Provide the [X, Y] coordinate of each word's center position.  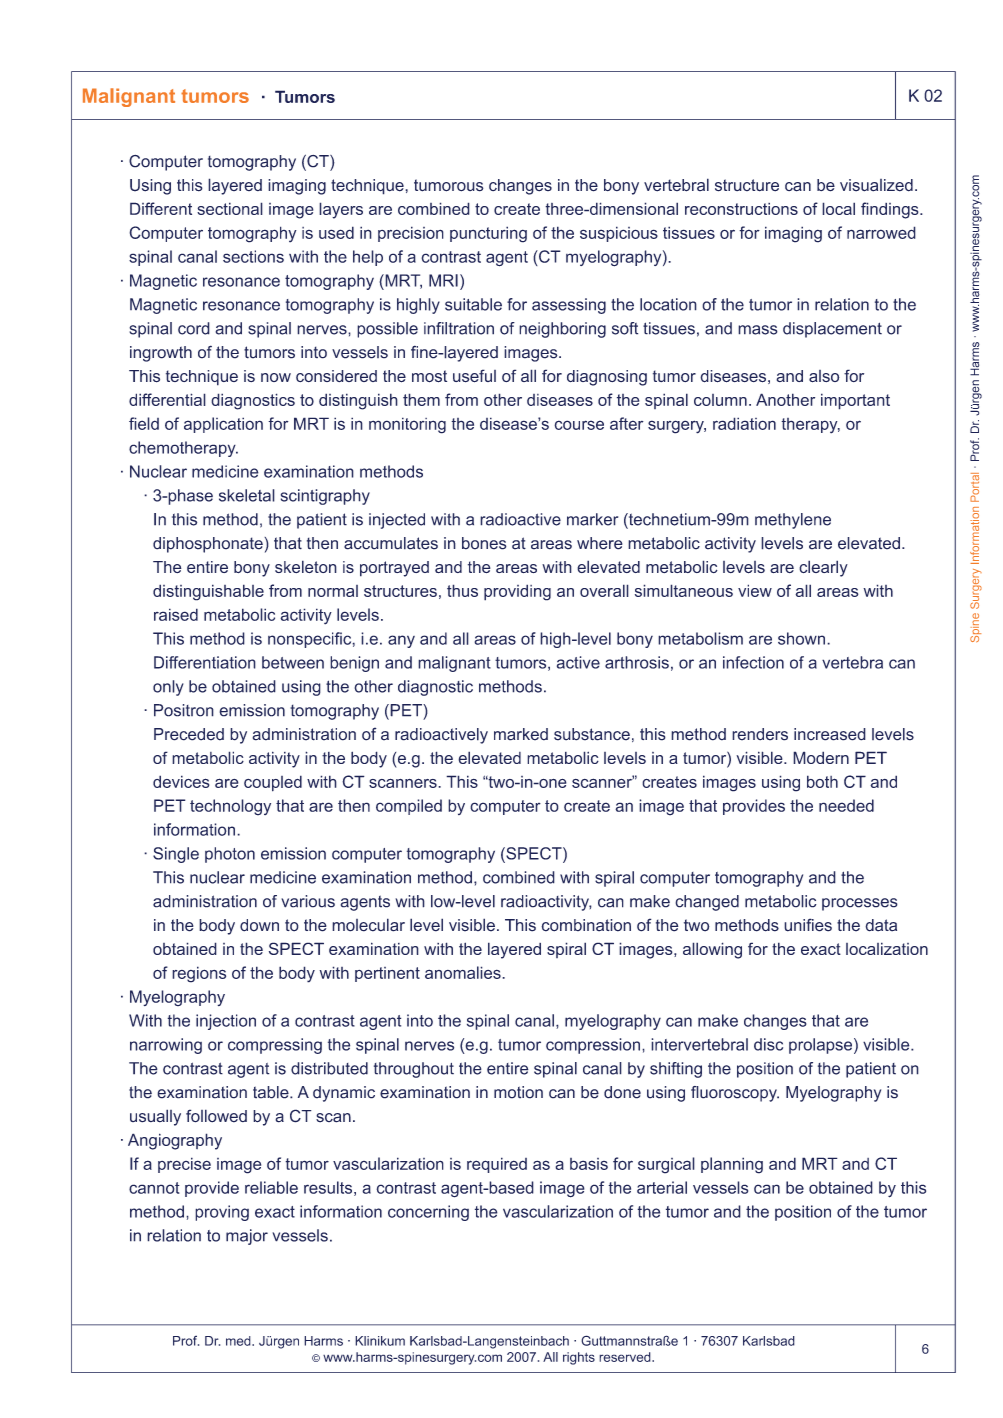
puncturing [488, 234]
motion [518, 1092]
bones [484, 543]
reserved [626, 1357]
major [247, 1237]
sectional [230, 208]
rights [579, 1358]
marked [521, 734]
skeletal [247, 495]
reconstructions [741, 209]
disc [768, 1044]
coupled [273, 783]
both [822, 781]
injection [226, 1022]
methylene [793, 521]
